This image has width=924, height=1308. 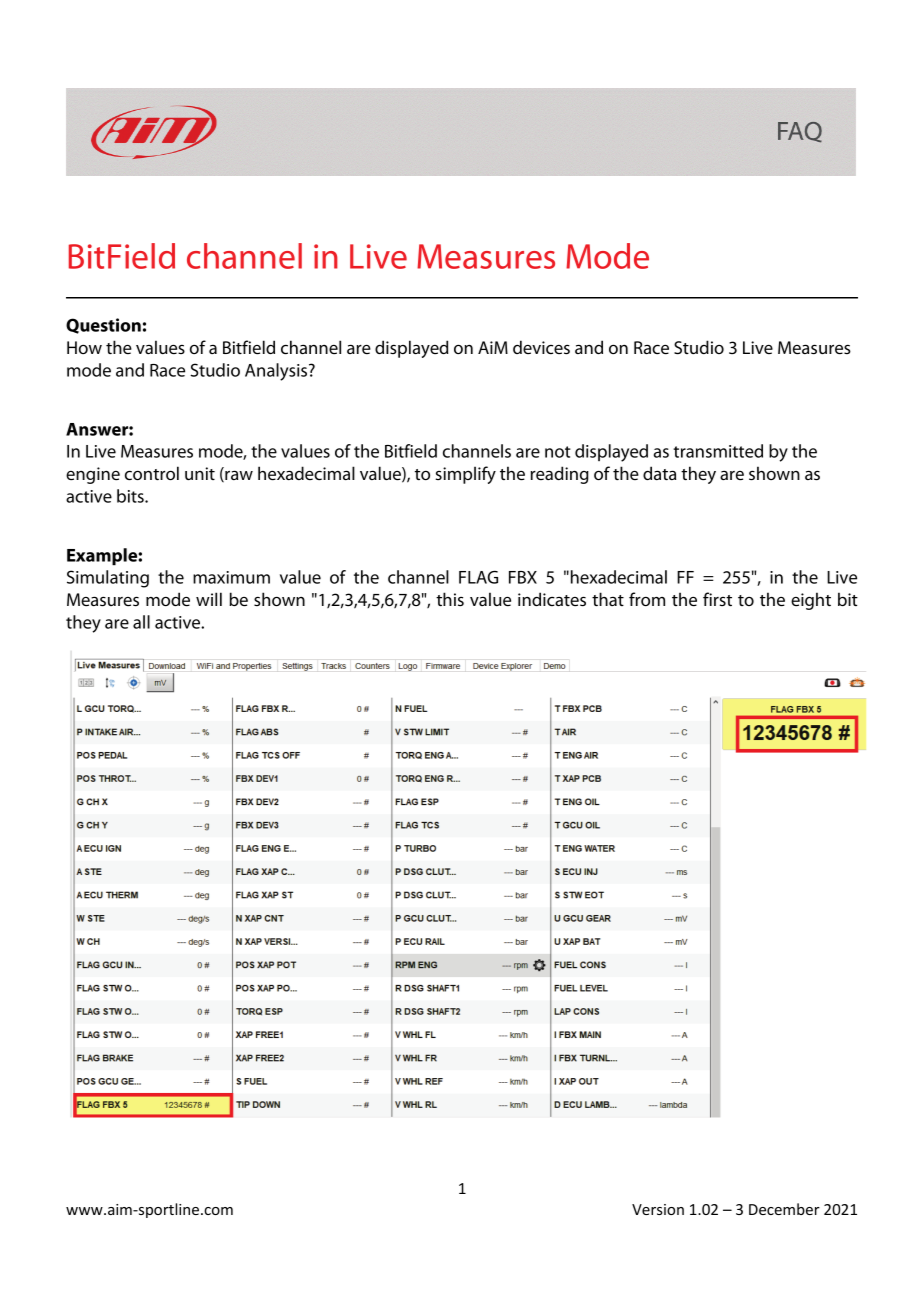 I want to click on all, so click(x=141, y=622).
